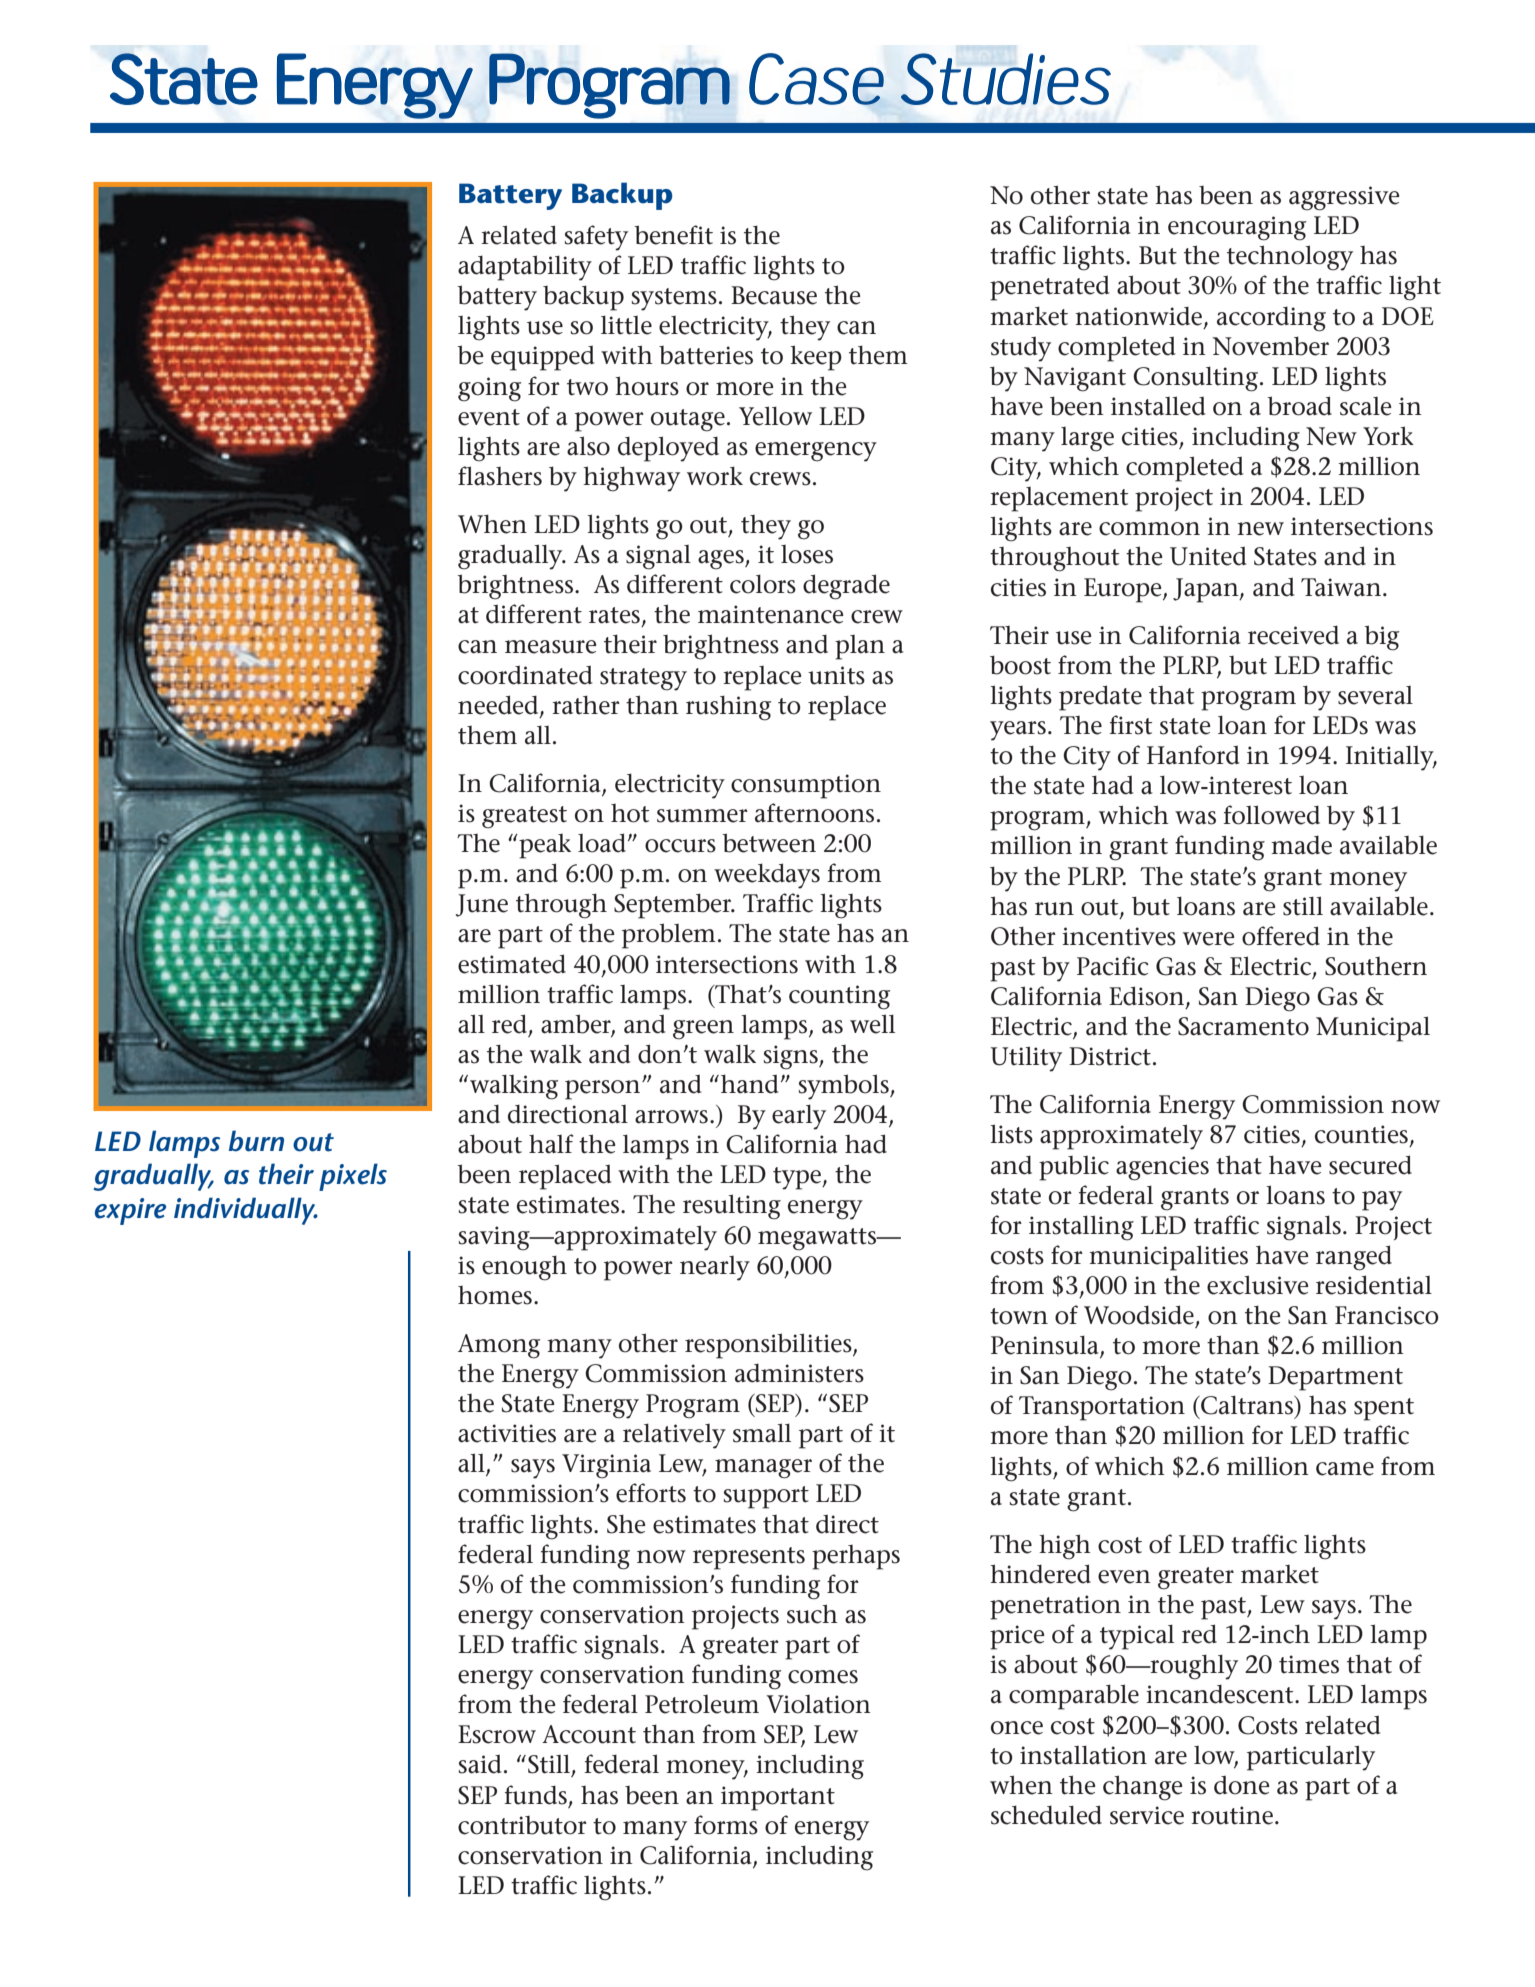  I want to click on aggressive, so click(1344, 198).
